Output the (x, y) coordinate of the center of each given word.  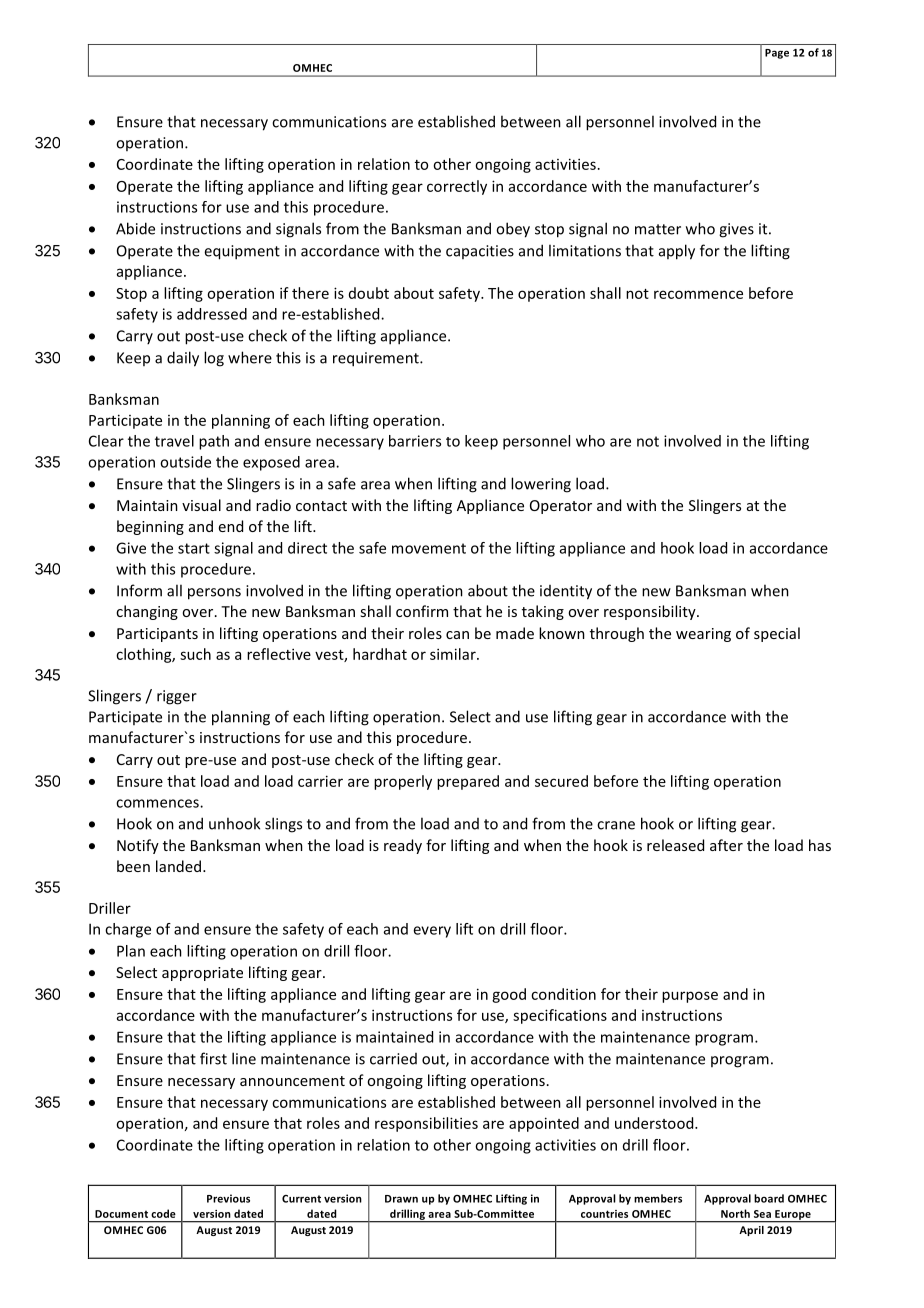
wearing (703, 635)
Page (777, 54)
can (457, 635)
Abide (135, 228)
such (195, 654)
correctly (457, 187)
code (163, 1213)
